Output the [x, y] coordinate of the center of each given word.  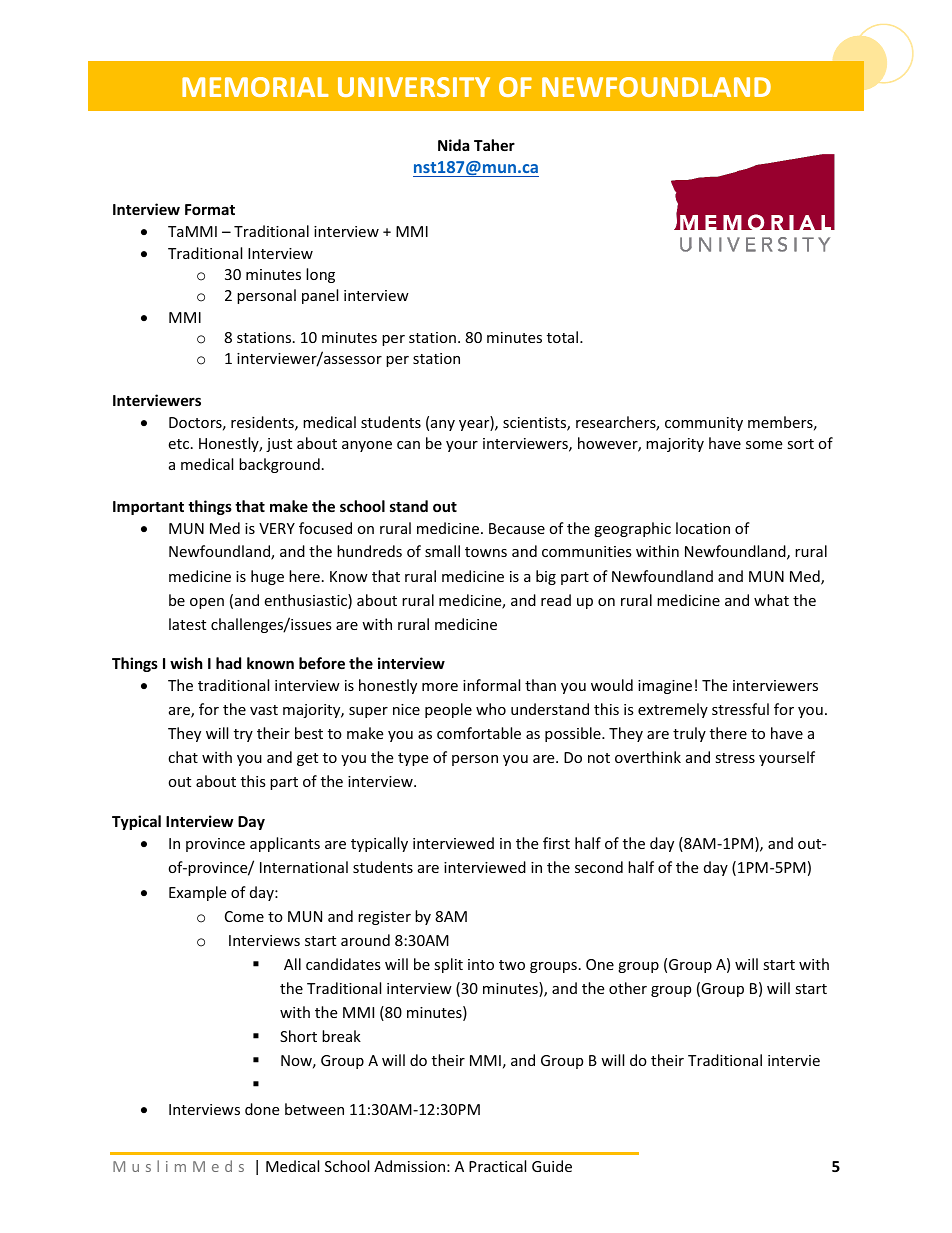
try [243, 735]
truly [689, 734]
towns [486, 552]
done [262, 1109]
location [703, 528]
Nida [453, 145]
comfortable [479, 733]
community [704, 424]
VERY [277, 528]
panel [320, 296]
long [320, 275]
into [481, 964]
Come [244, 916]
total [562, 337]
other [628, 988]
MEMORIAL [255, 87]
